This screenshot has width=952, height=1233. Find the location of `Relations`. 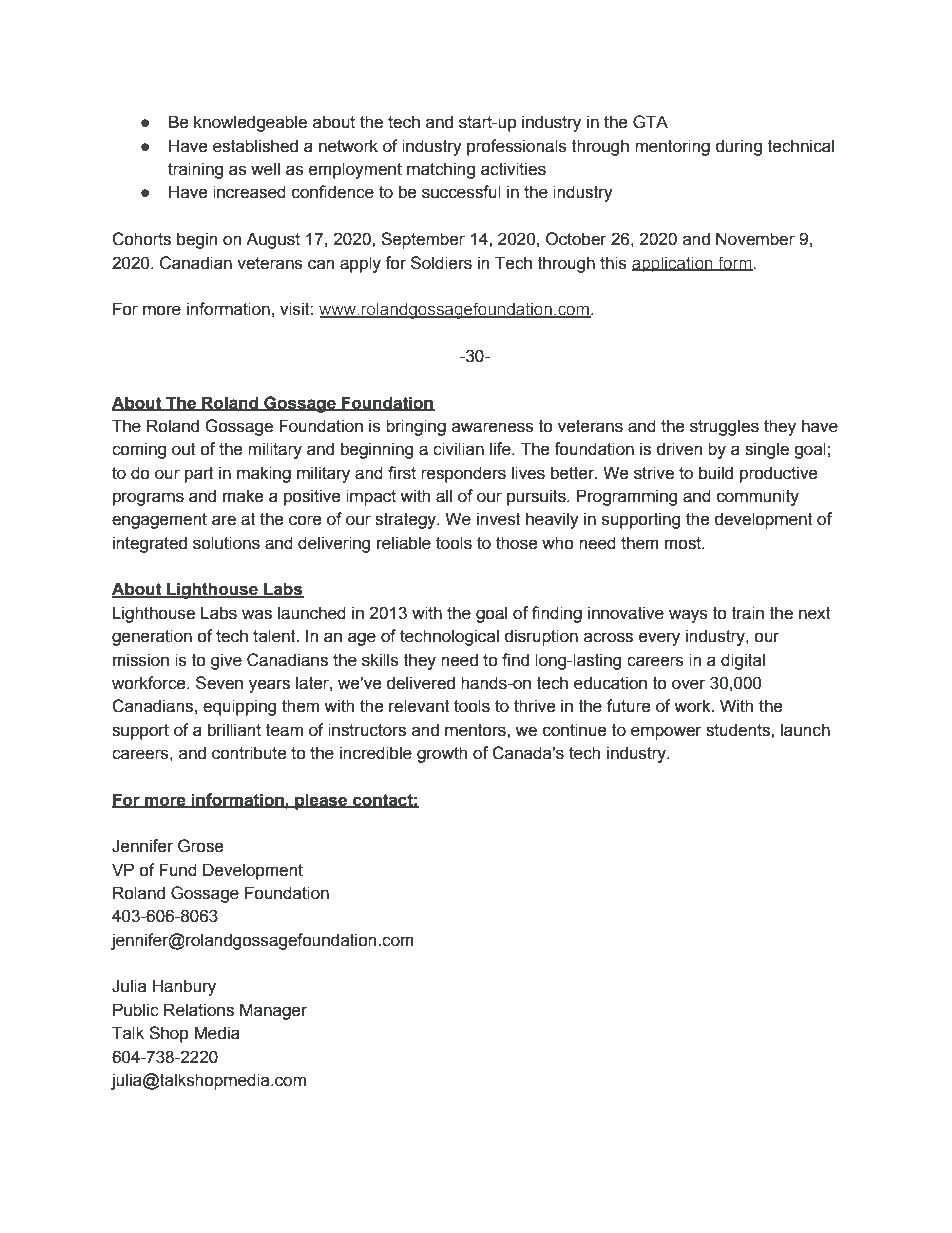

Relations is located at coordinates (199, 1010).
